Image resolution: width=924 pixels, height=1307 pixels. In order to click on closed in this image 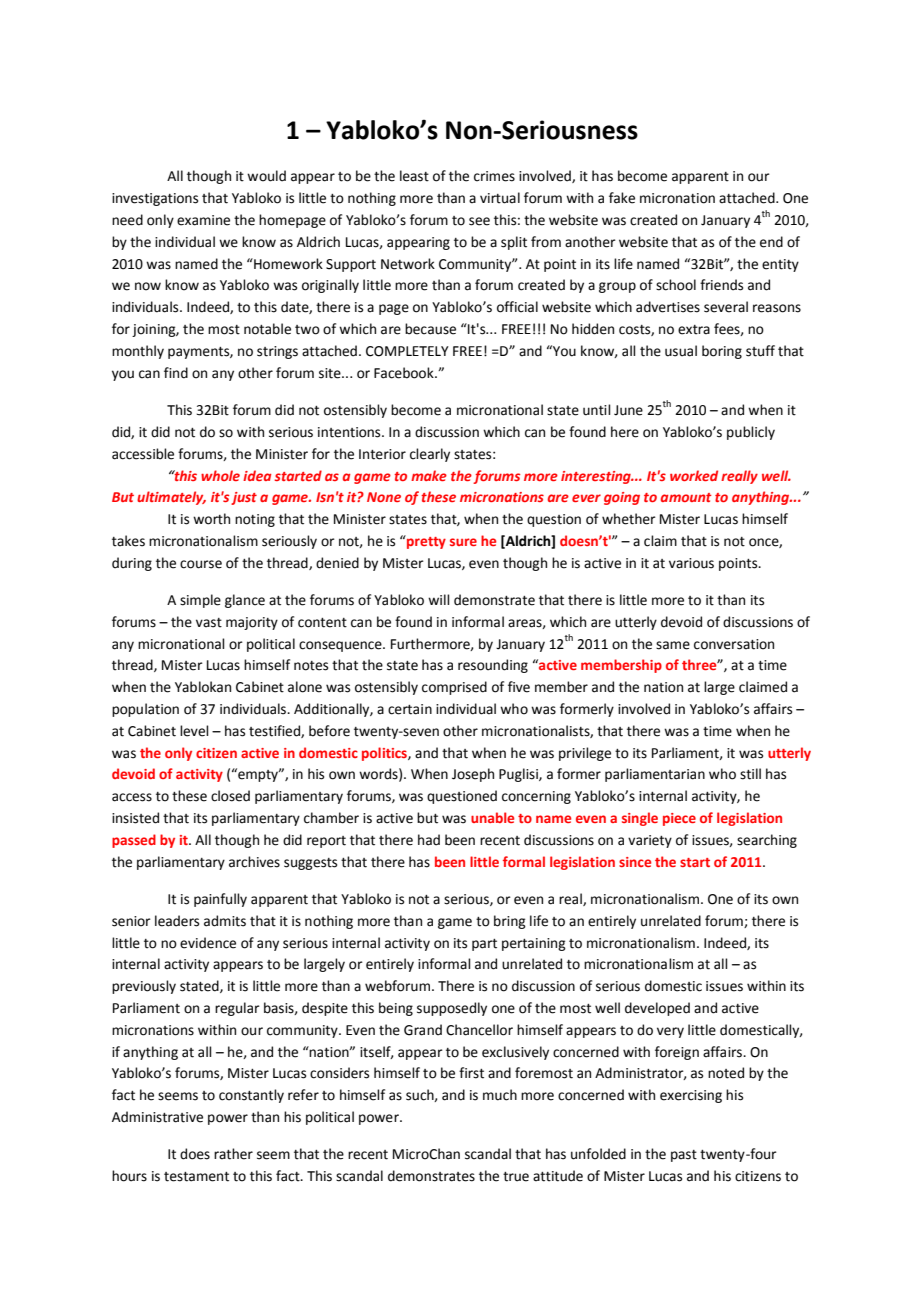, I will do `click(230, 796)`.
